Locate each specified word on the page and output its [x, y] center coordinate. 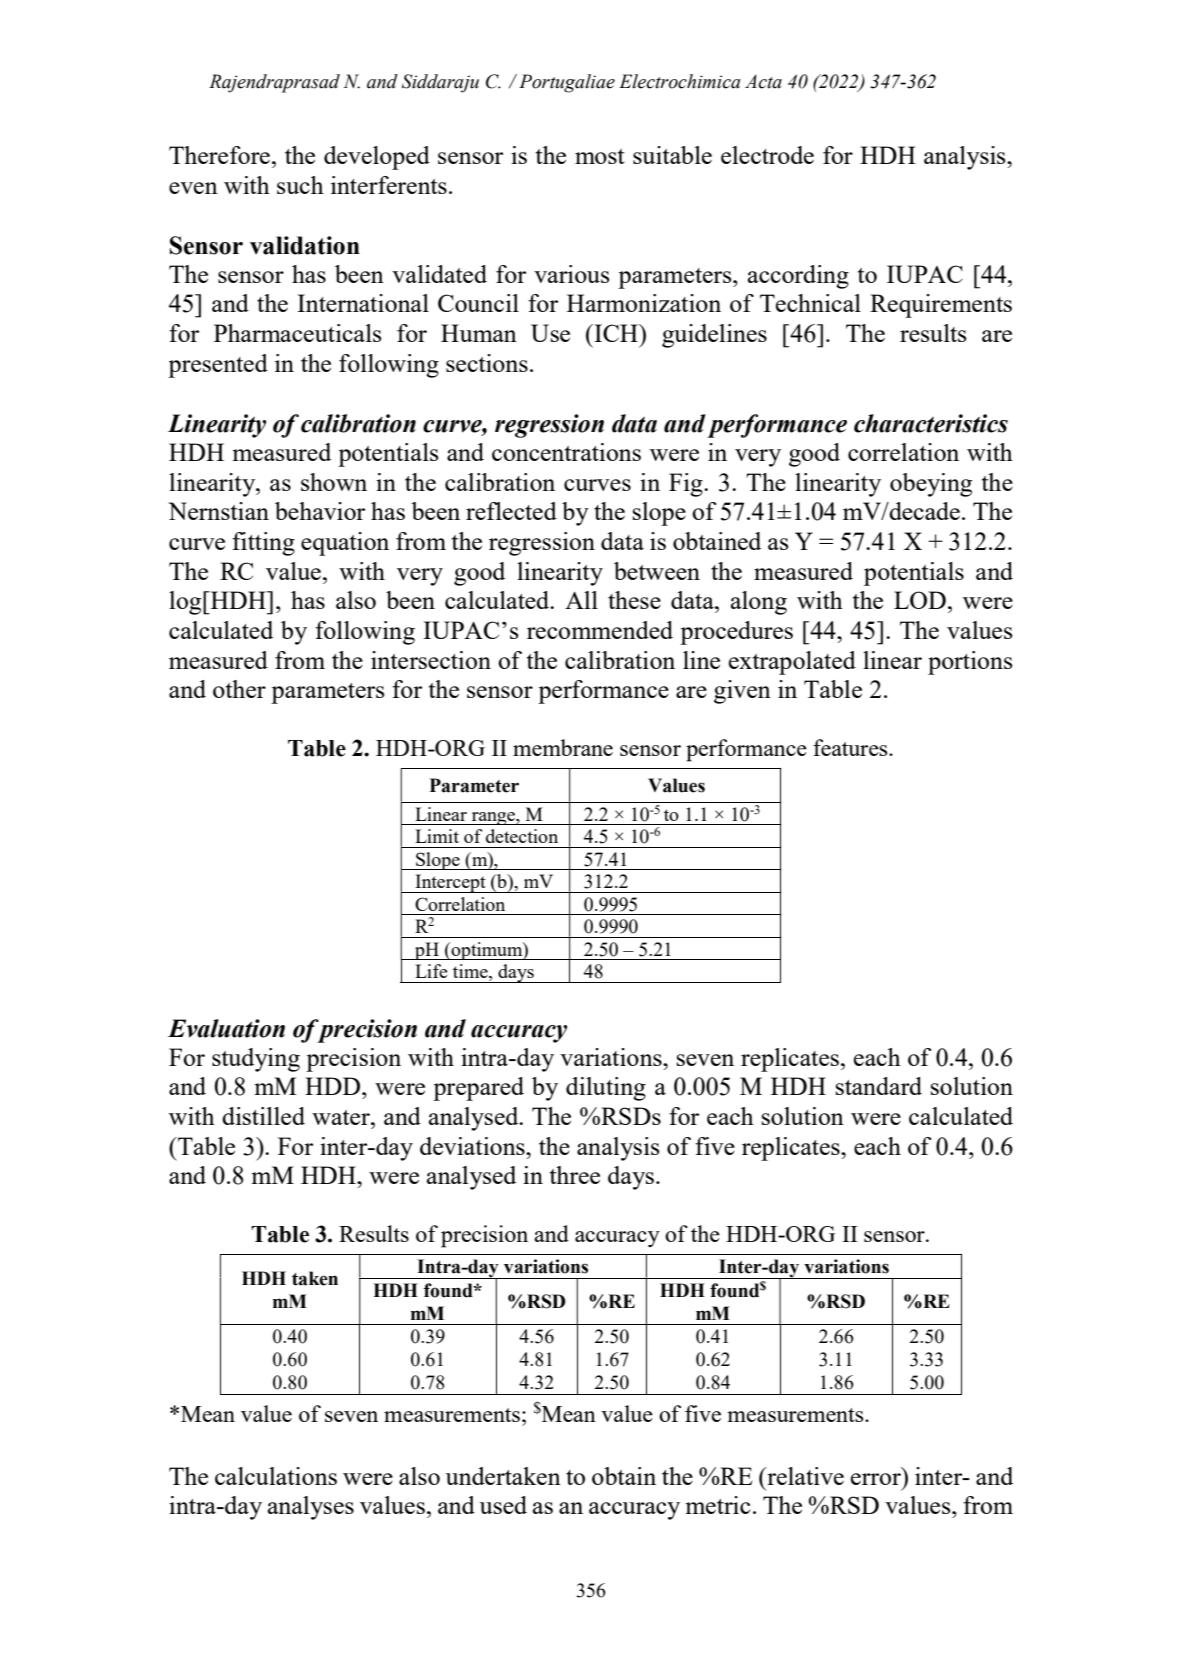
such [300, 185]
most [600, 156]
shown [334, 482]
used [503, 1505]
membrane [563, 747]
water [342, 1117]
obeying [931, 485]
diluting [606, 1089]
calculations [276, 1476]
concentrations [566, 452]
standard [879, 1086]
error [876, 1479]
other [239, 689]
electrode [767, 155]
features [851, 747]
